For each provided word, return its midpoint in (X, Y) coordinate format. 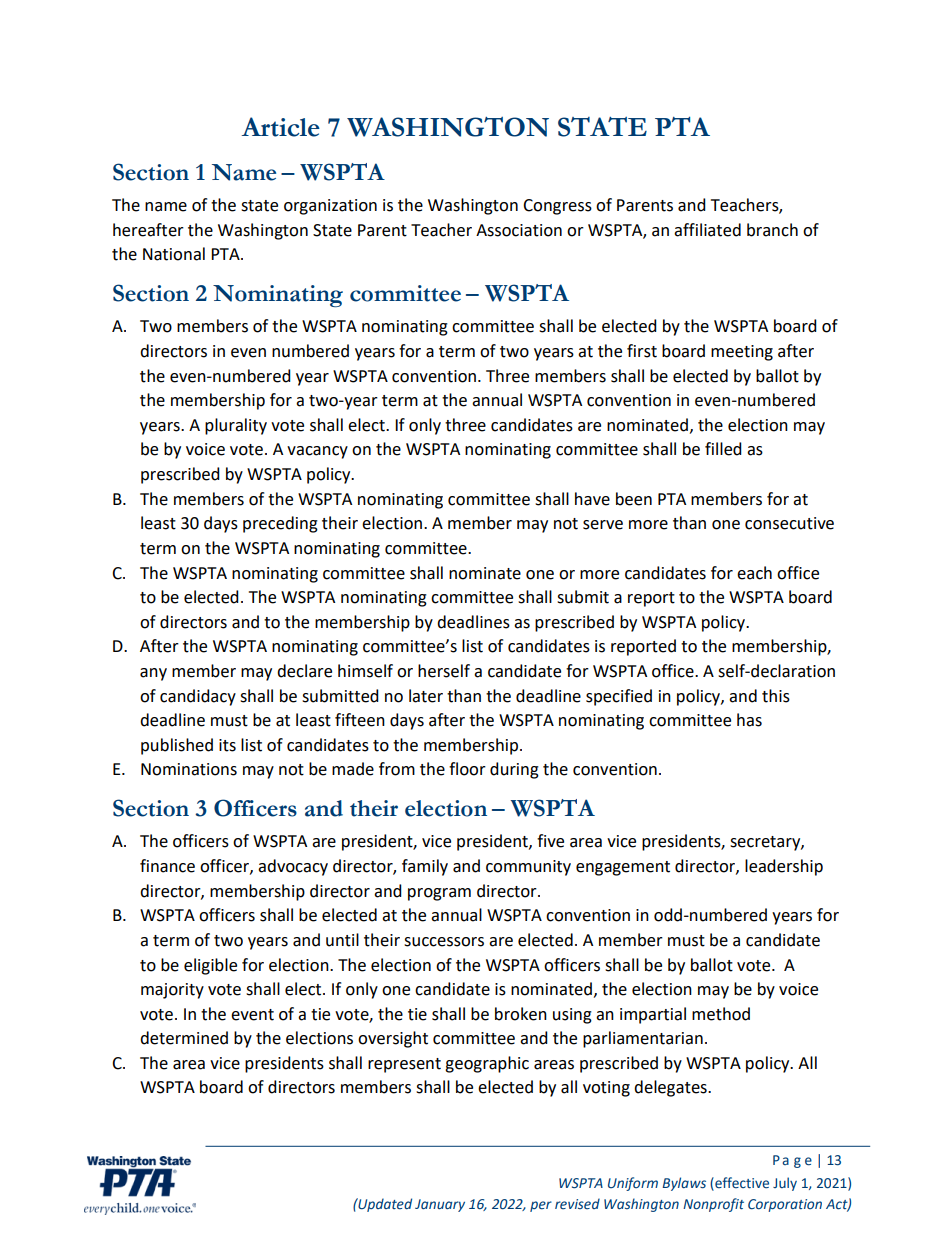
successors (444, 942)
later (426, 696)
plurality (236, 426)
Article (280, 127)
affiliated (707, 230)
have (592, 499)
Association (519, 230)
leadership (784, 867)
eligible (210, 966)
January (440, 1205)
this (776, 696)
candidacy (198, 697)
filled (723, 449)
